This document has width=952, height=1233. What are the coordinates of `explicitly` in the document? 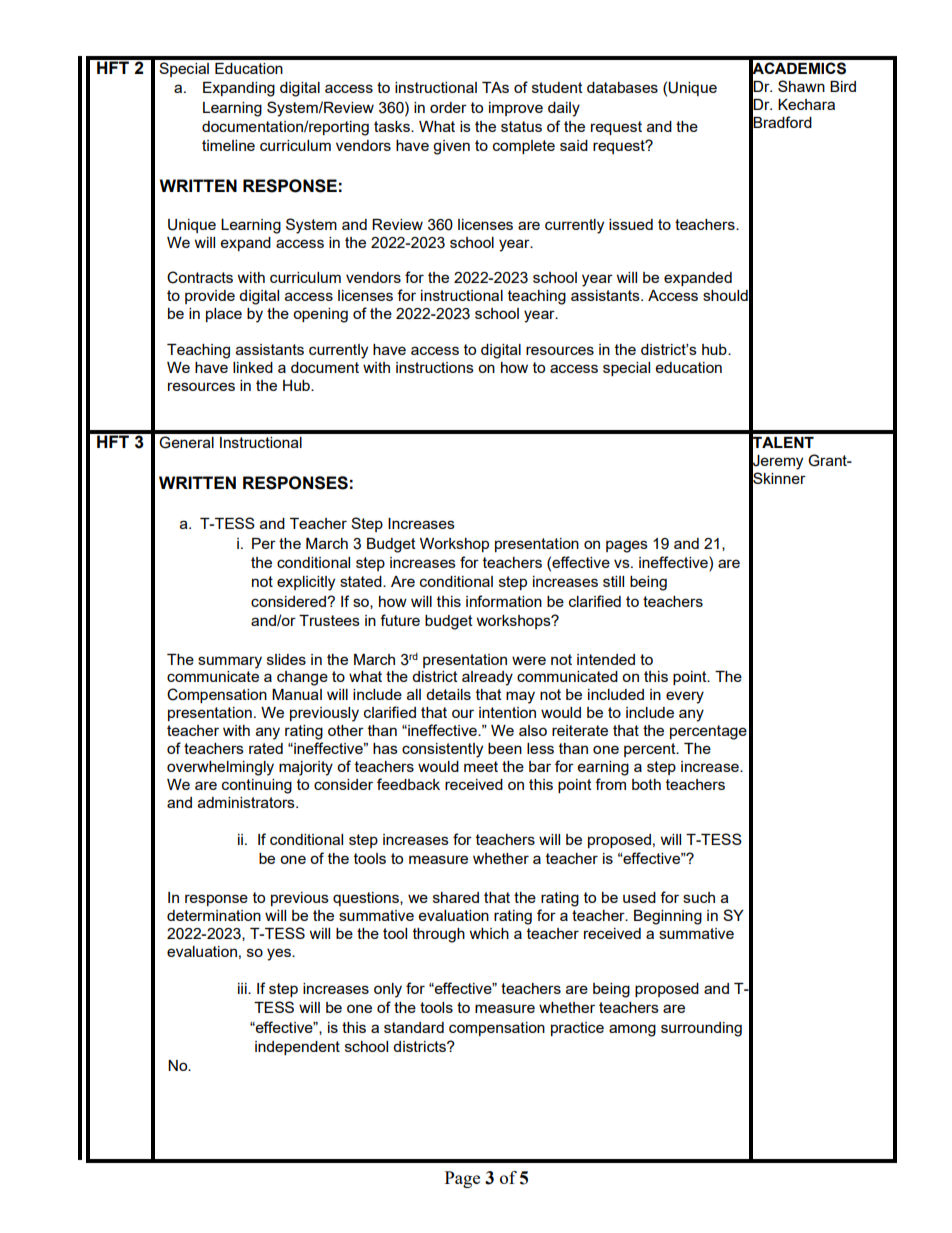 It's located at (306, 583).
